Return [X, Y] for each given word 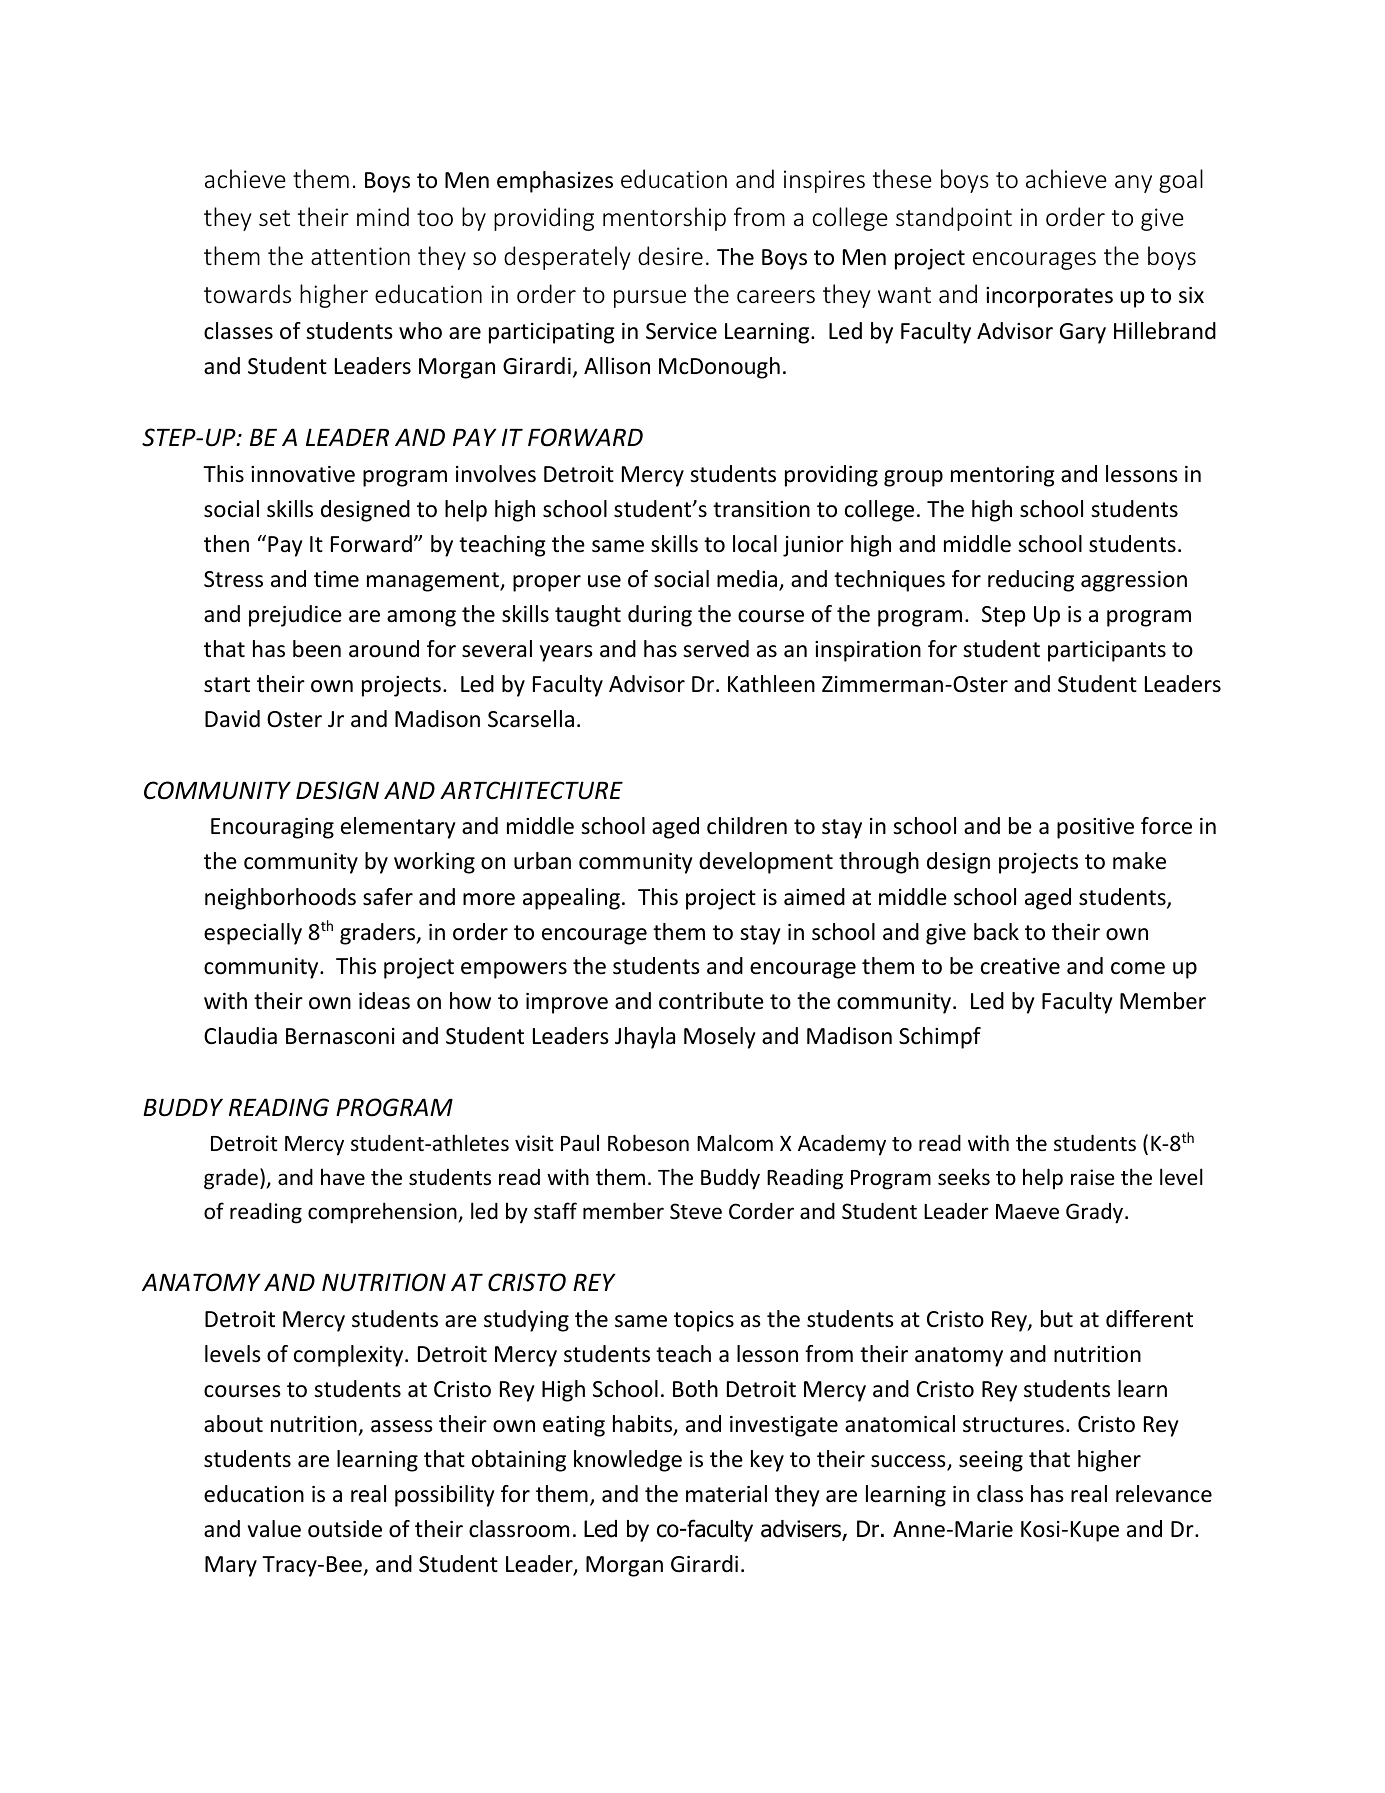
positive [1095, 828]
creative [1020, 966]
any [1133, 184]
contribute [711, 1001]
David [232, 719]
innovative [303, 474]
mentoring [1003, 476]
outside [345, 1529]
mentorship [664, 219]
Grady [1096, 1213]
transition [761, 509]
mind [383, 216]
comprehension [383, 1213]
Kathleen [771, 684]
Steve [696, 1211]
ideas [384, 1001]
